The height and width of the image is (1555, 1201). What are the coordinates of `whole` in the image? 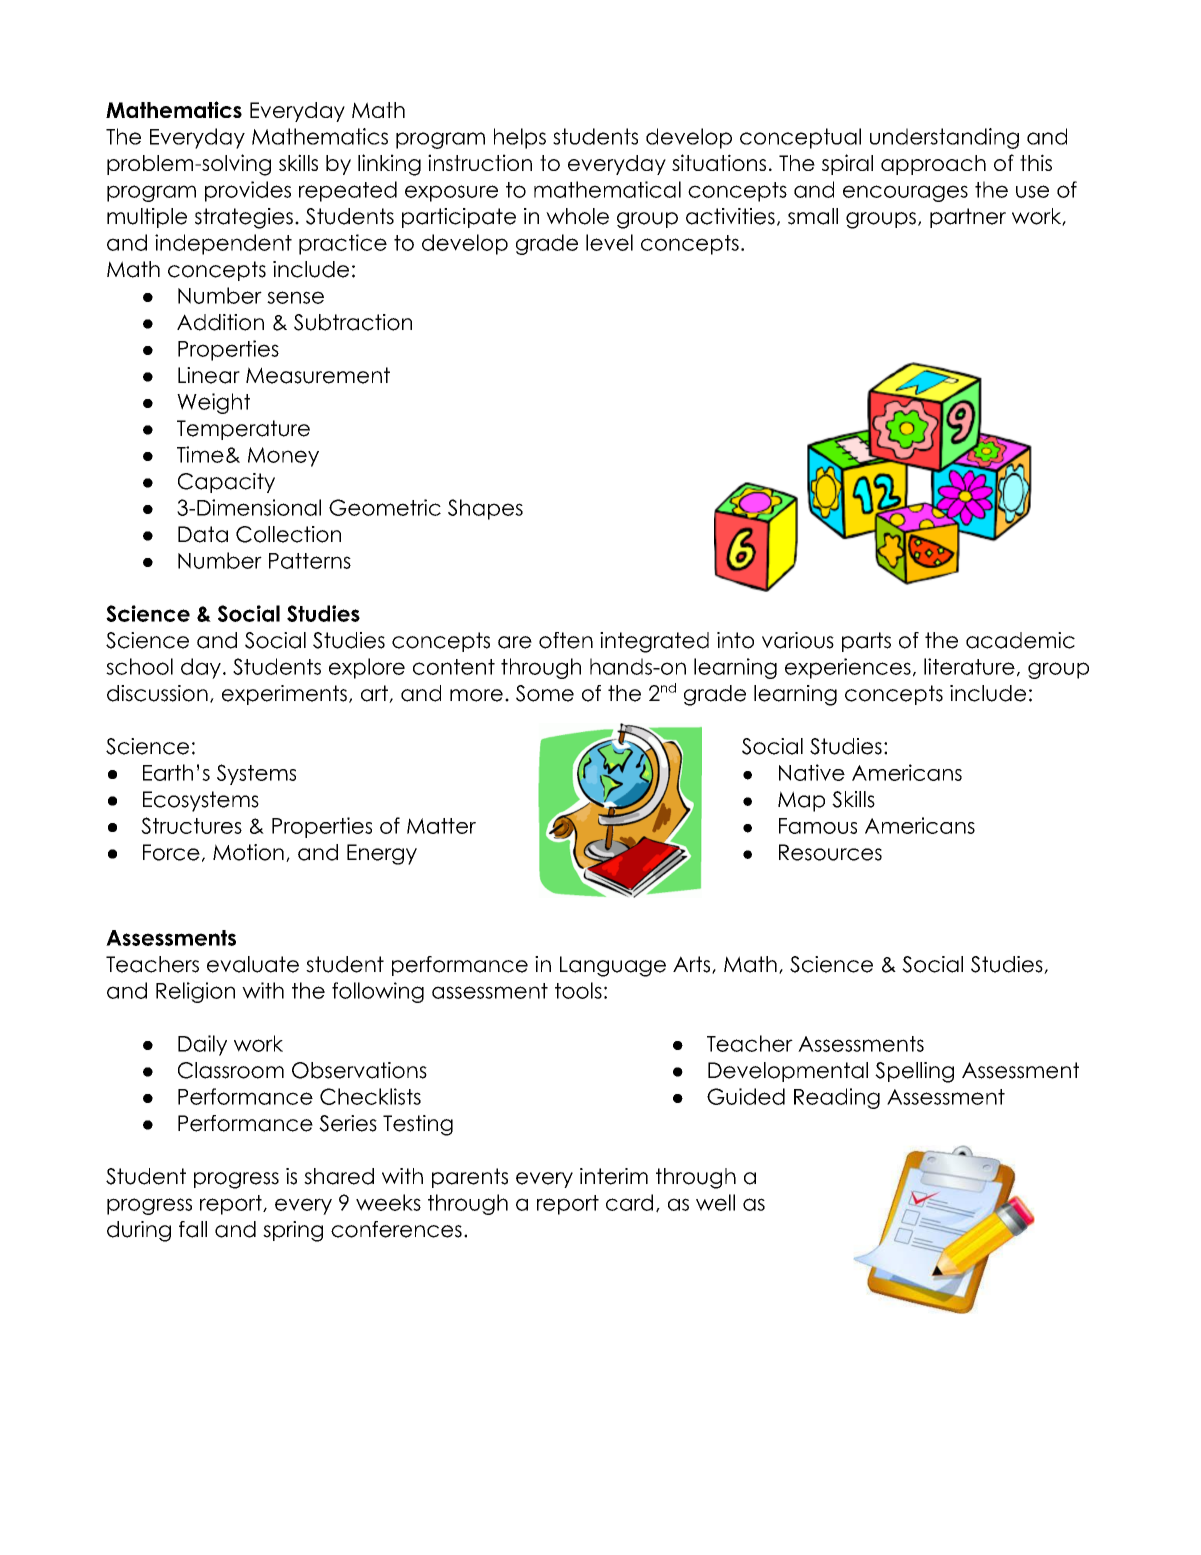 It's located at (577, 216).
